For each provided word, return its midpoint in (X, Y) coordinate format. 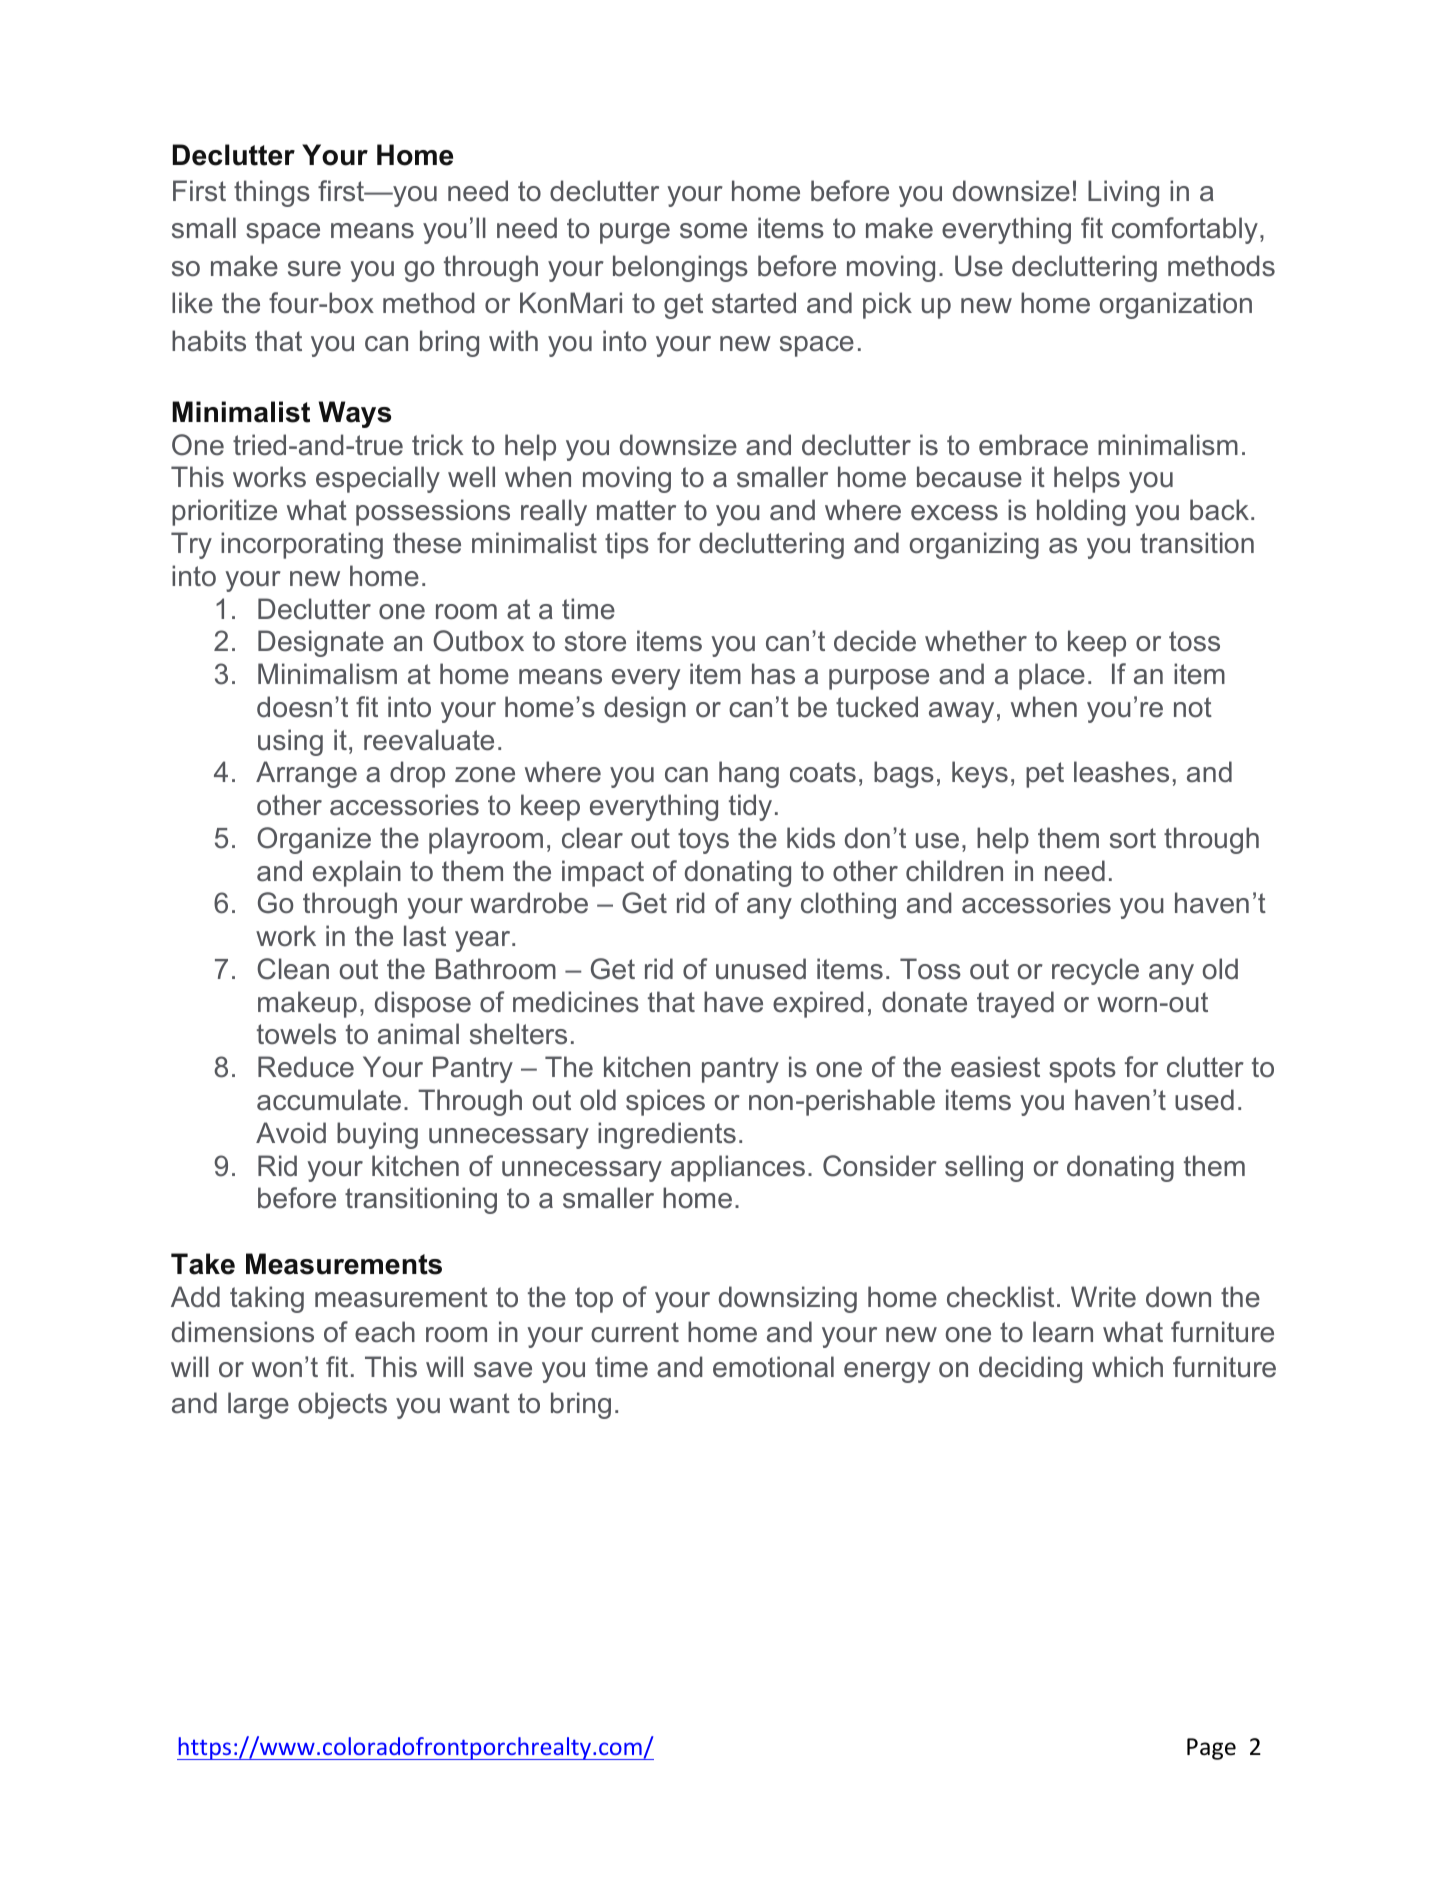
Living (1123, 193)
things (272, 193)
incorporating (302, 545)
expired (818, 1004)
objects (342, 1405)
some (713, 231)
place (1052, 676)
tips (627, 545)
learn (1063, 1332)
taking (267, 1299)
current (635, 1332)
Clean (293, 969)
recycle (1095, 971)
